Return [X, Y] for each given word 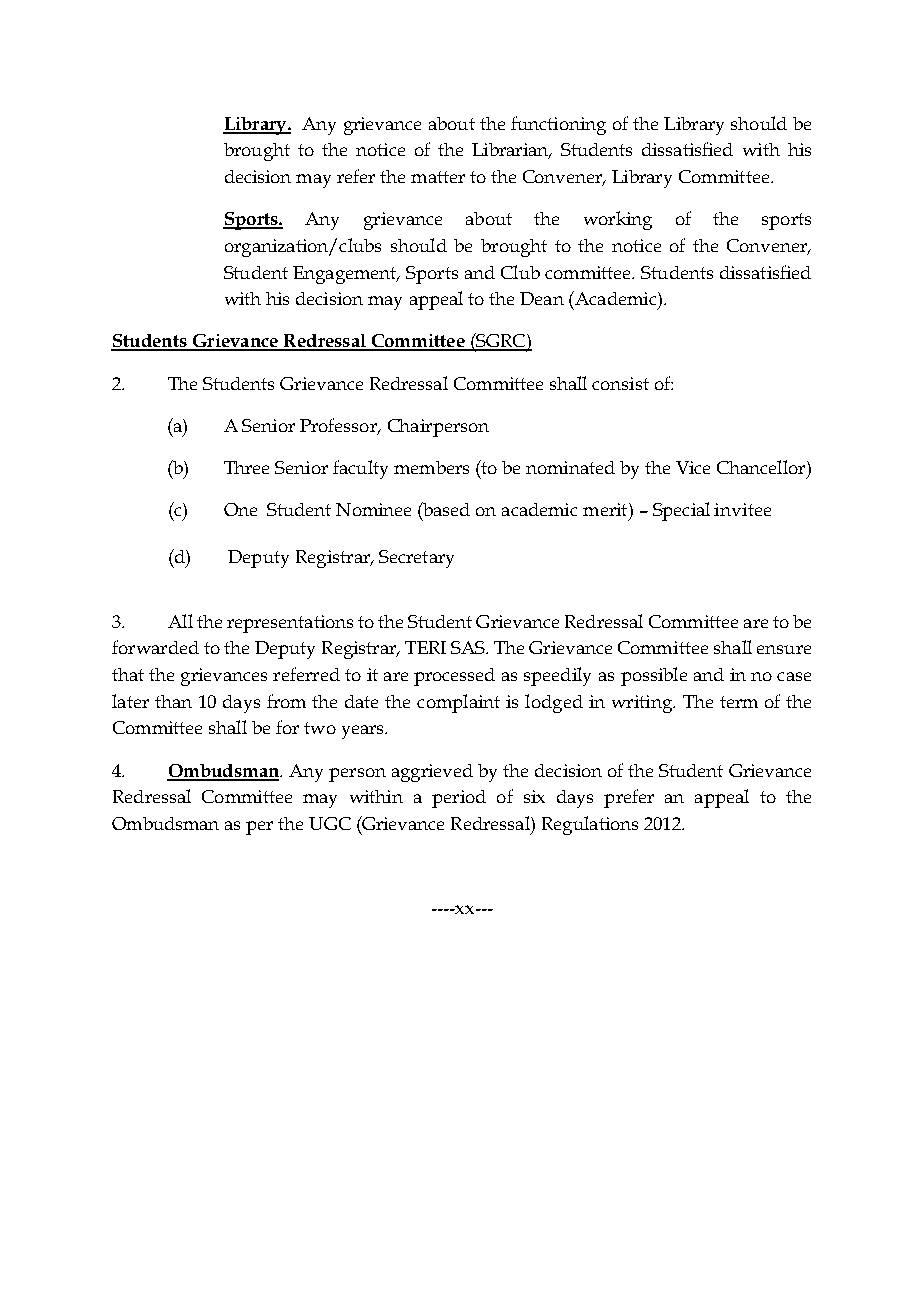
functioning [558, 125]
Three [246, 467]
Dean [542, 298]
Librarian [511, 151]
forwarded [155, 647]
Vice [693, 467]
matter [438, 177]
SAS [469, 647]
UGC [330, 823]
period [459, 799]
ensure [784, 649]
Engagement [346, 275]
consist [620, 383]
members [431, 467]
